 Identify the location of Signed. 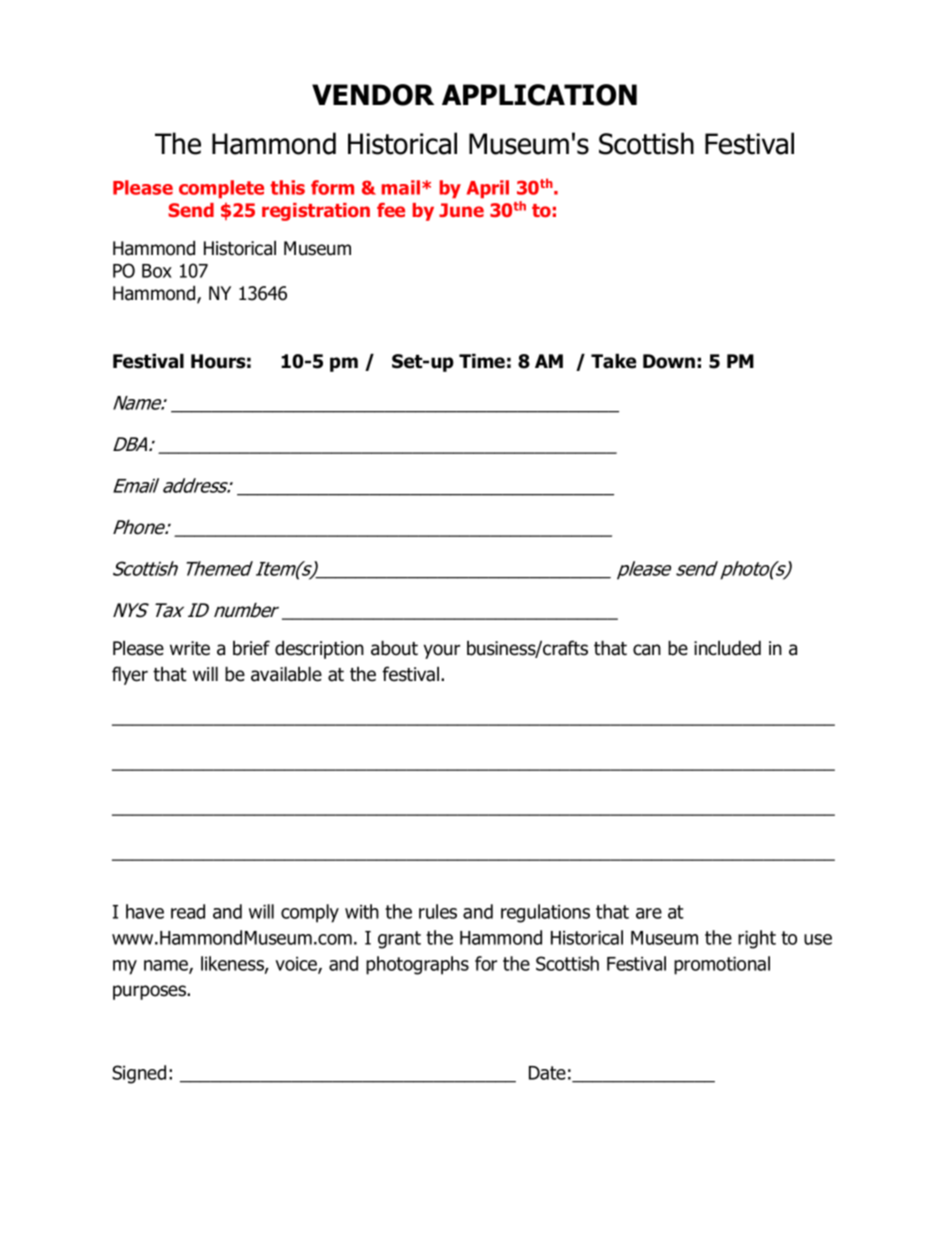
(139, 1074).
